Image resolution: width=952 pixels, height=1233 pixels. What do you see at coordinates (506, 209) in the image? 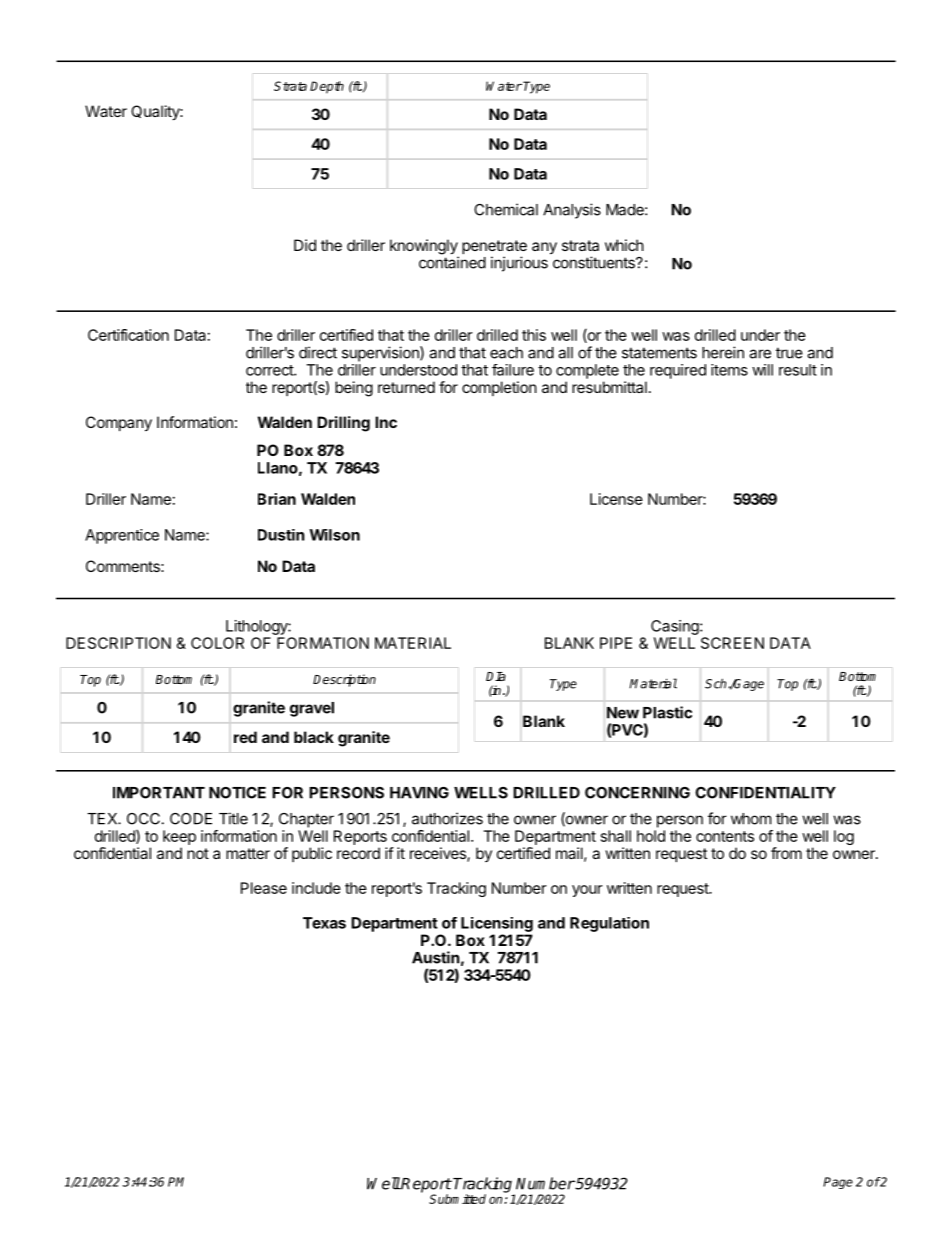
I see `Chemical` at bounding box center [506, 209].
